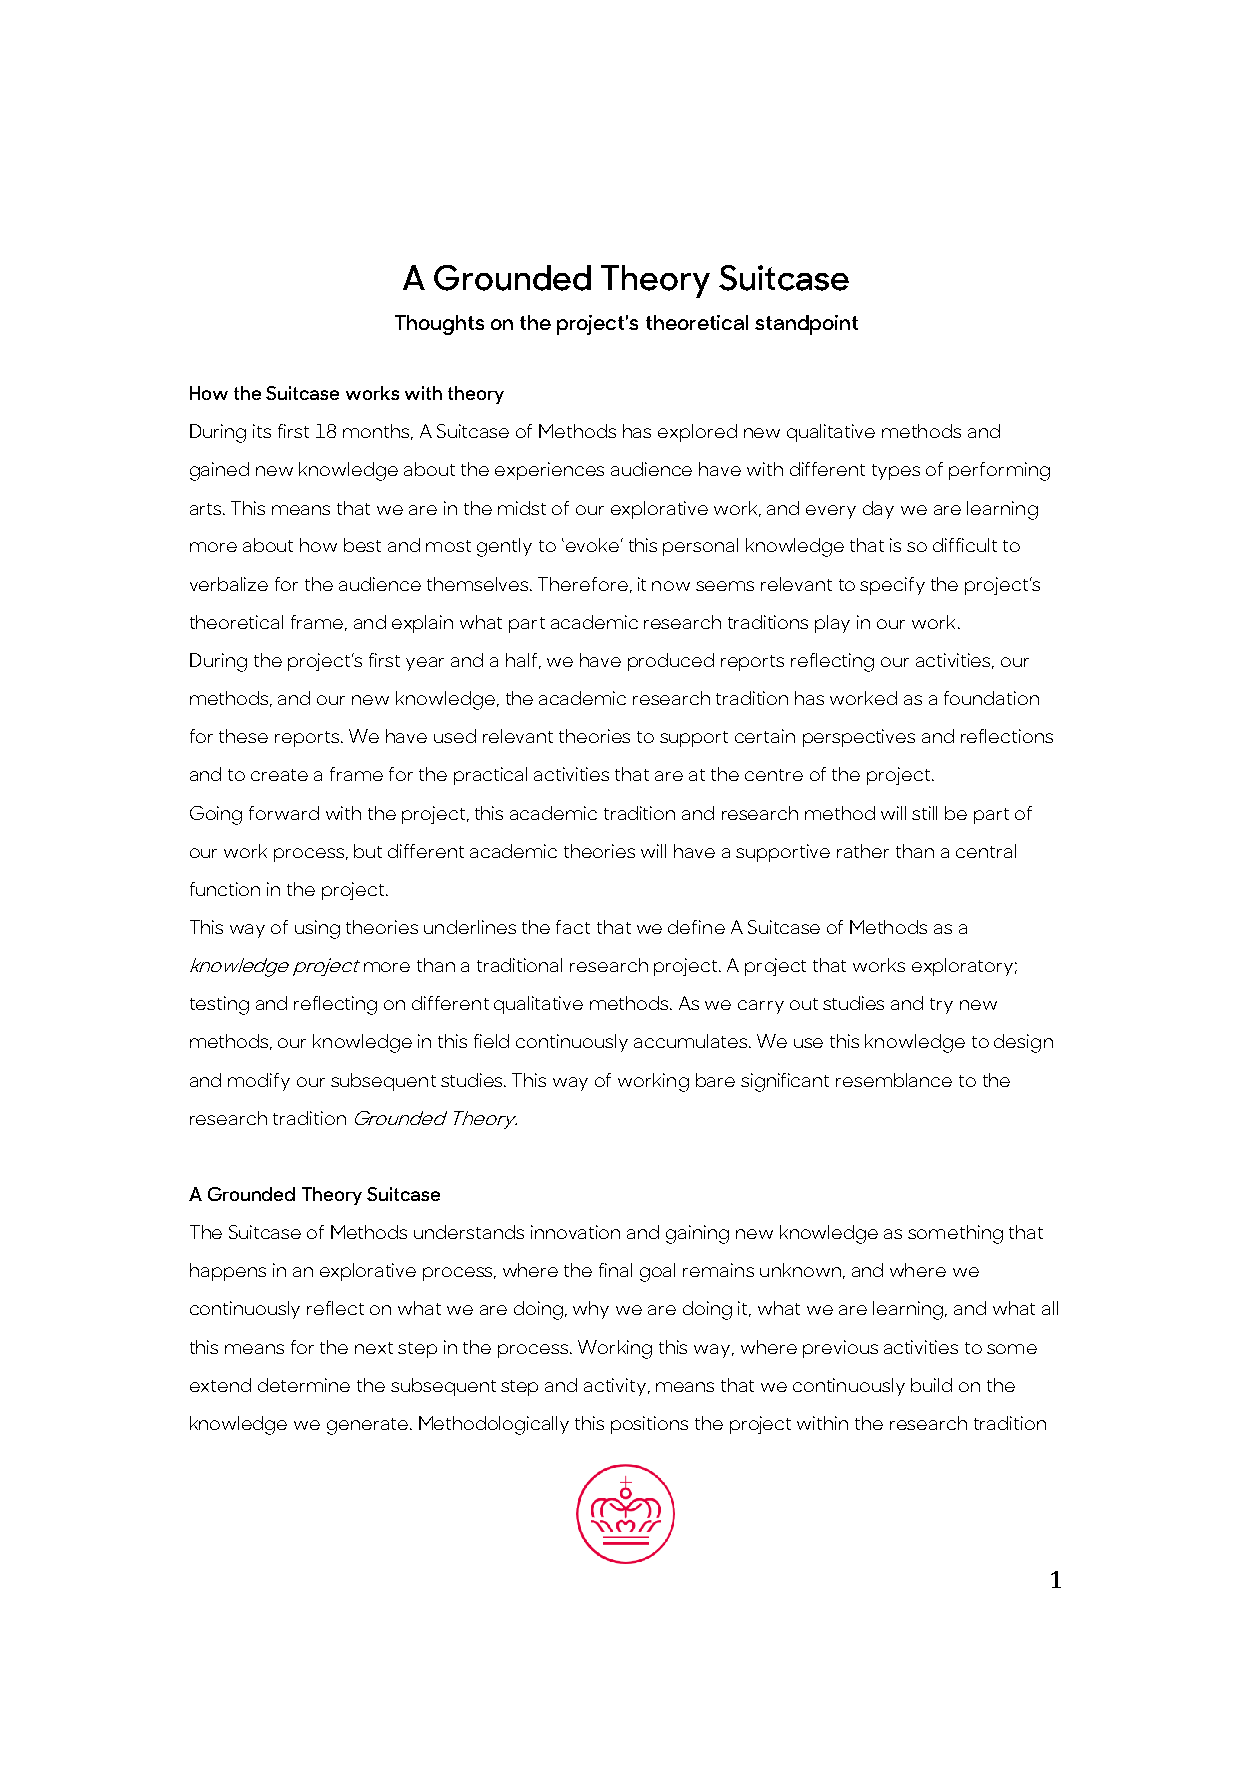 The width and height of the image is (1252, 1773). Describe the element at coordinates (931, 1385) in the image. I see `build` at that location.
